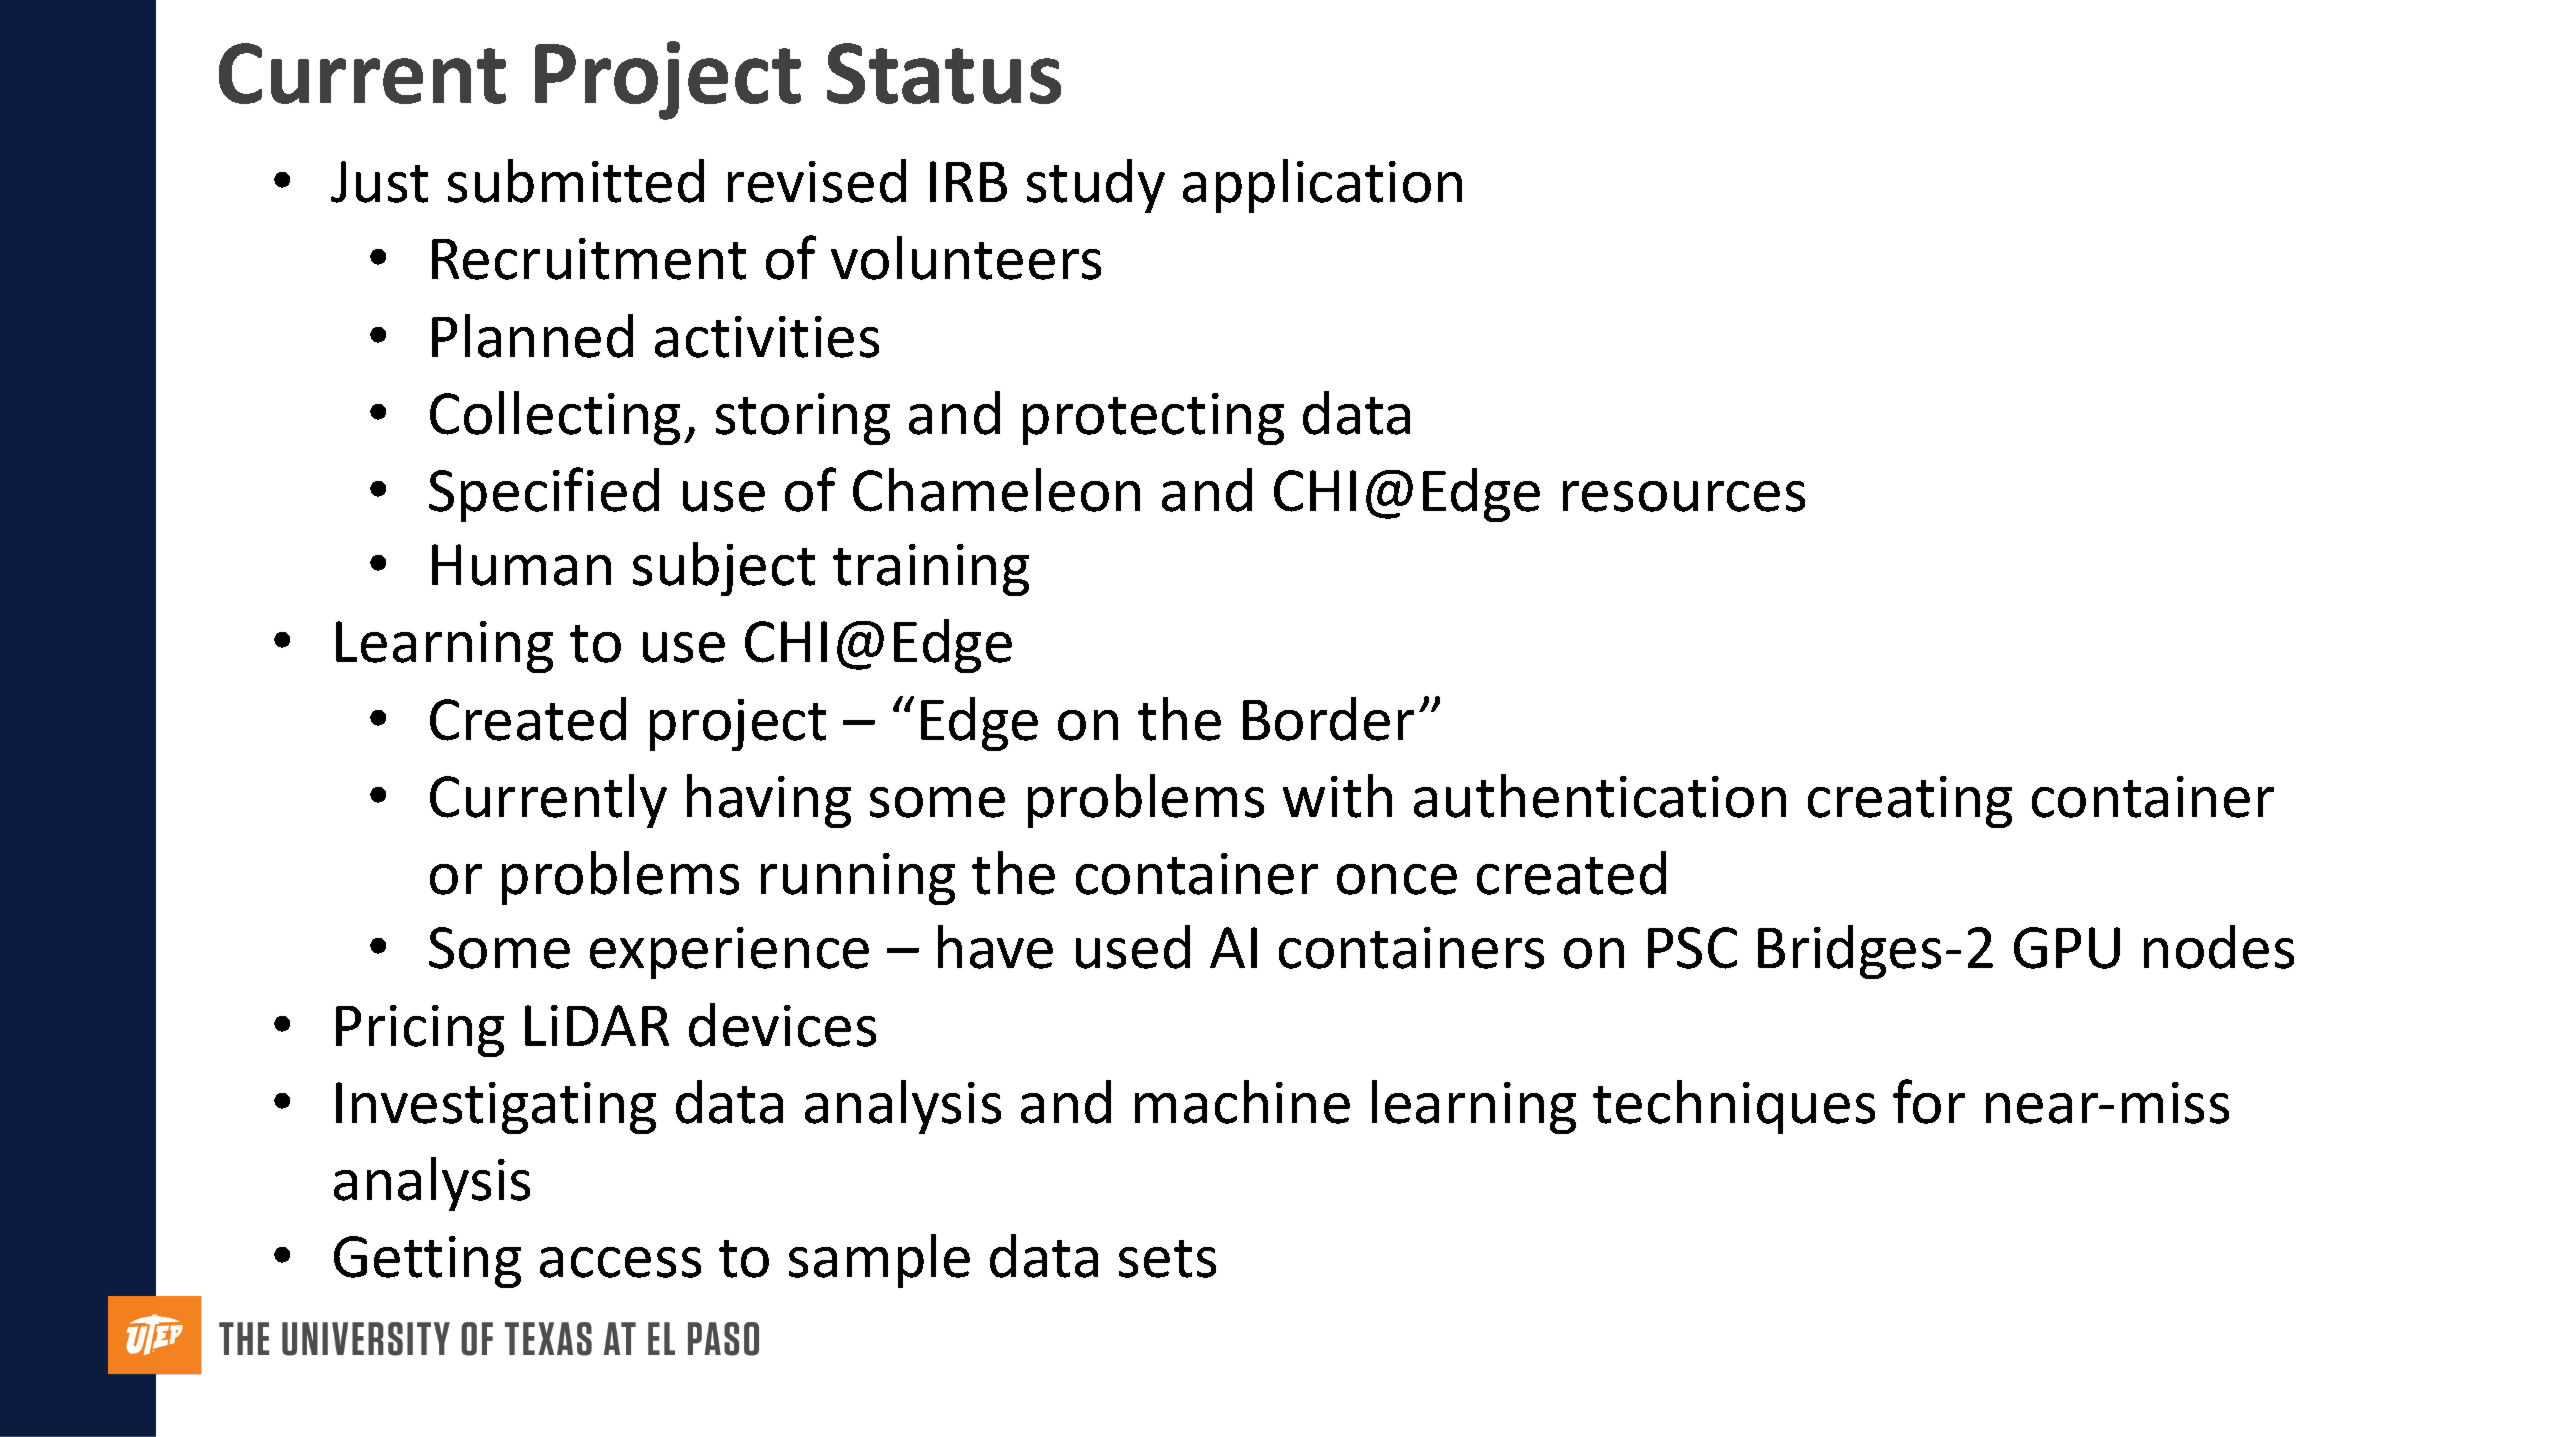 This screenshot has height=1437, width=2555. Describe the element at coordinates (576, 181) in the screenshot. I see `submitted` at that location.
